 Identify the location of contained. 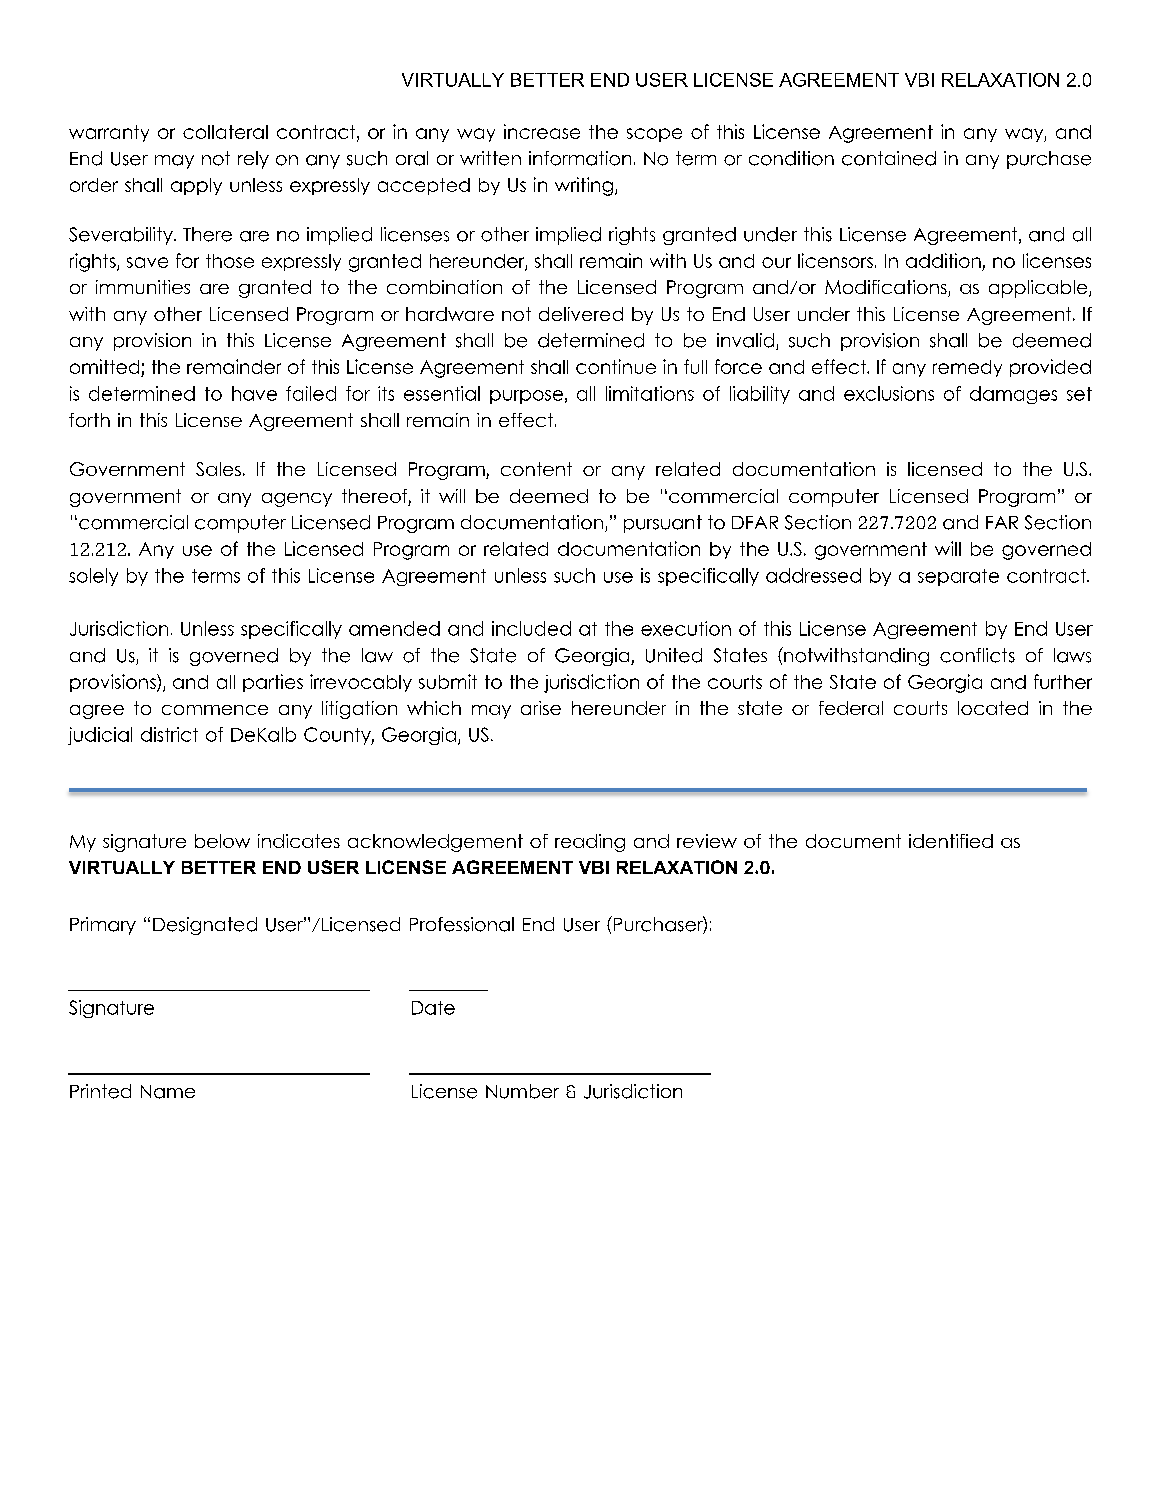
(889, 158).
